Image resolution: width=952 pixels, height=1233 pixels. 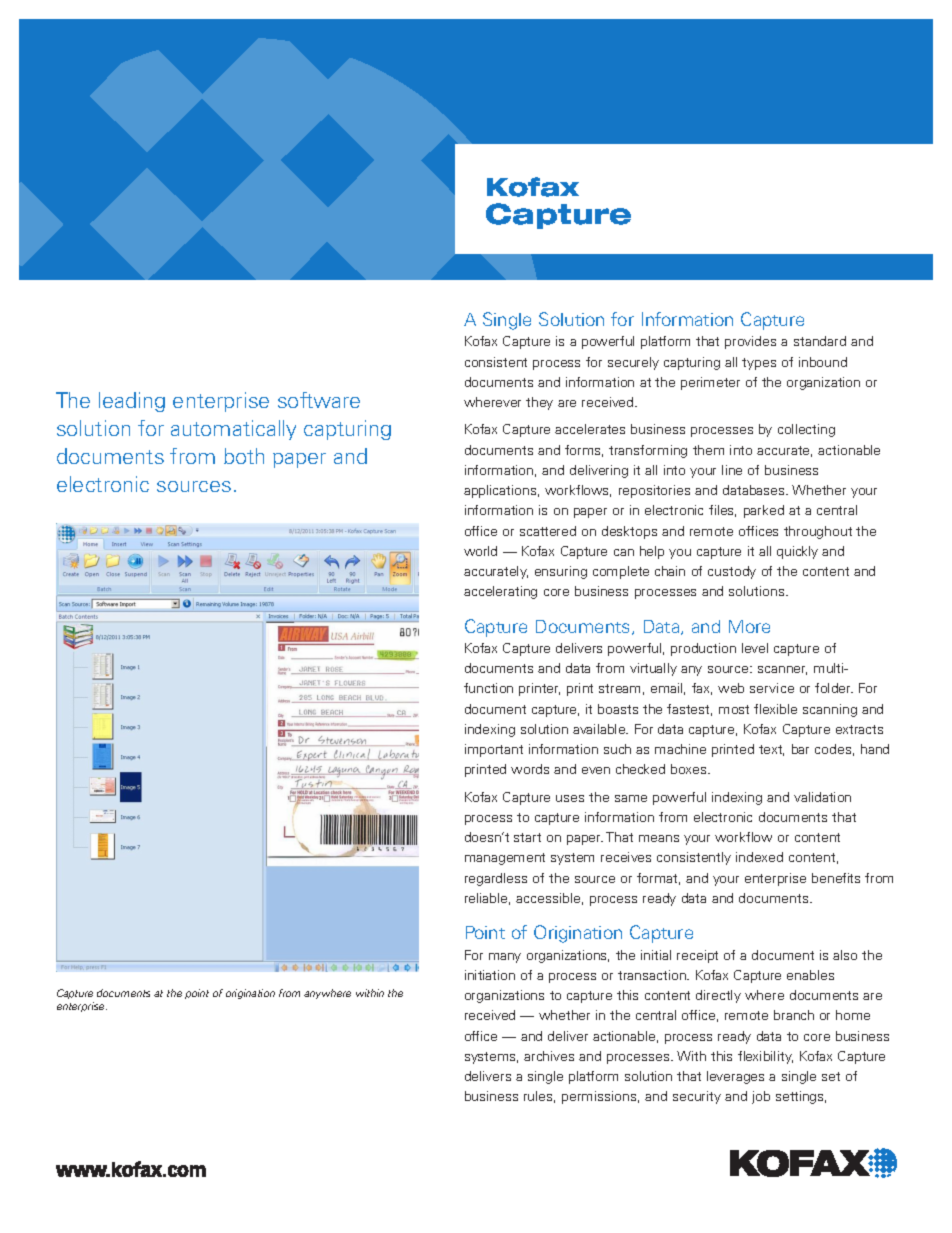 I want to click on management, so click(x=505, y=859).
